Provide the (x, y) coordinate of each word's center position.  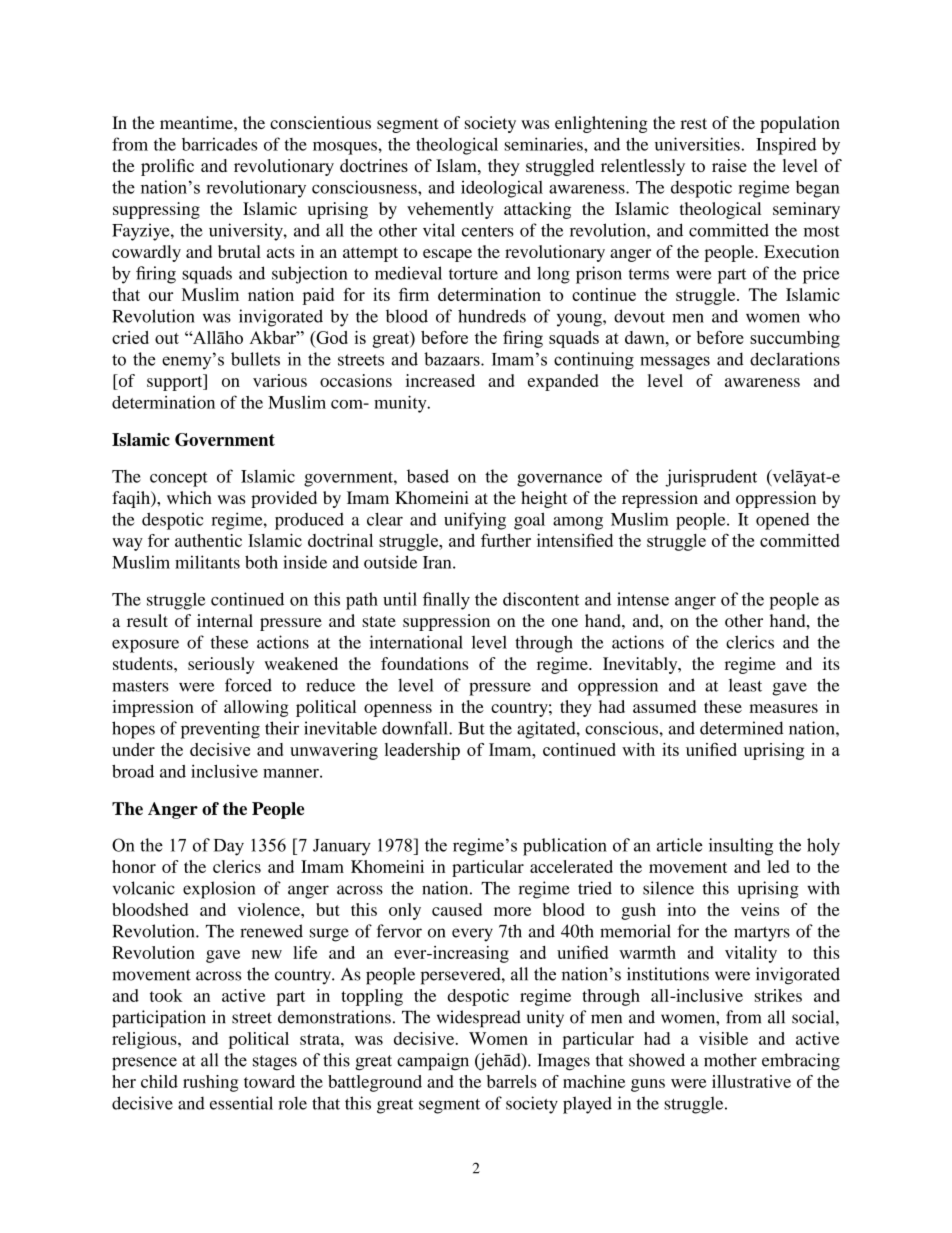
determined (741, 728)
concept (179, 479)
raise (729, 165)
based (428, 476)
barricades (219, 144)
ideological (502, 189)
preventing (220, 730)
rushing (210, 1083)
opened (783, 521)
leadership (422, 751)
